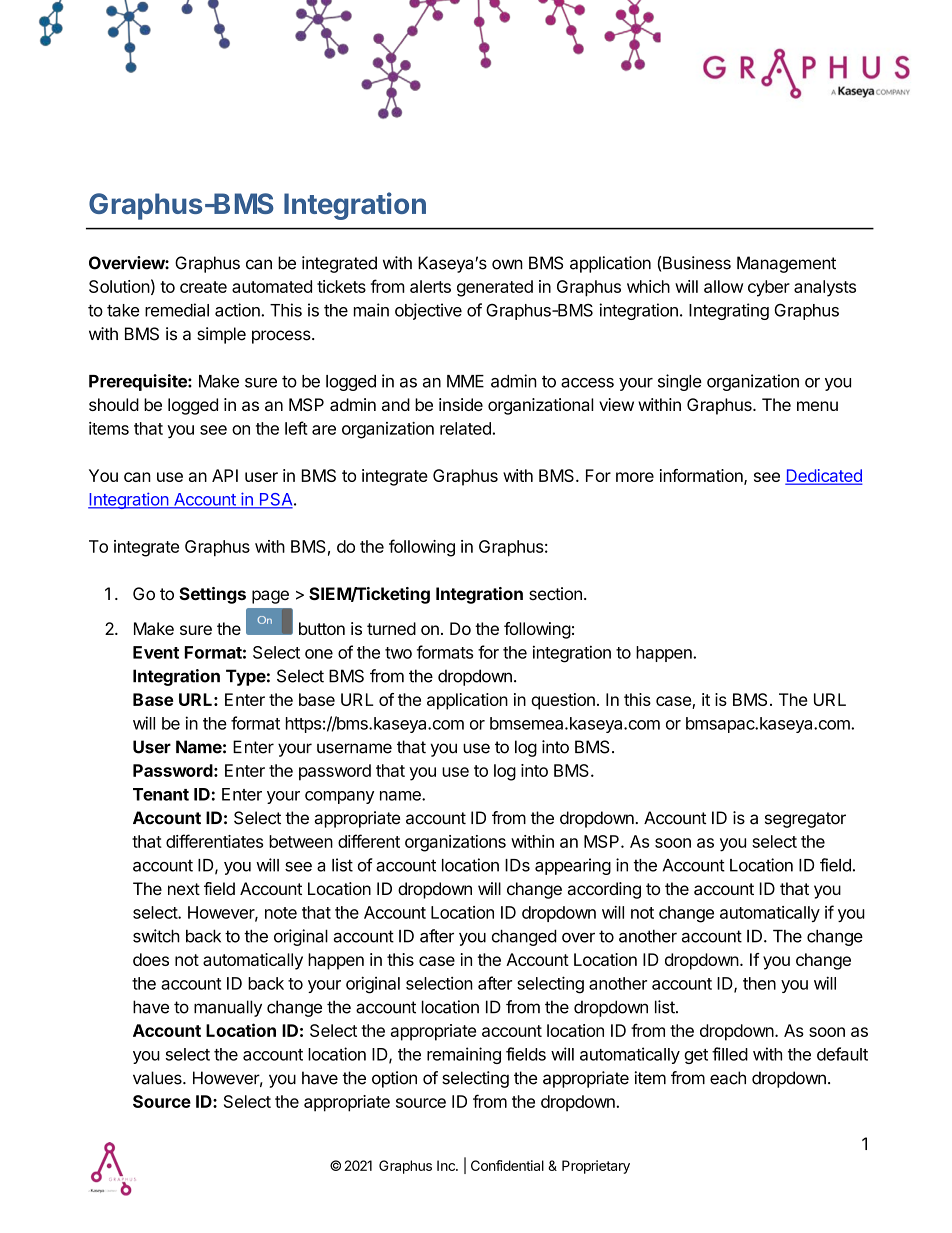 This page has height=1233, width=952. What do you see at coordinates (225, 475) in the page?
I see `API` at bounding box center [225, 475].
